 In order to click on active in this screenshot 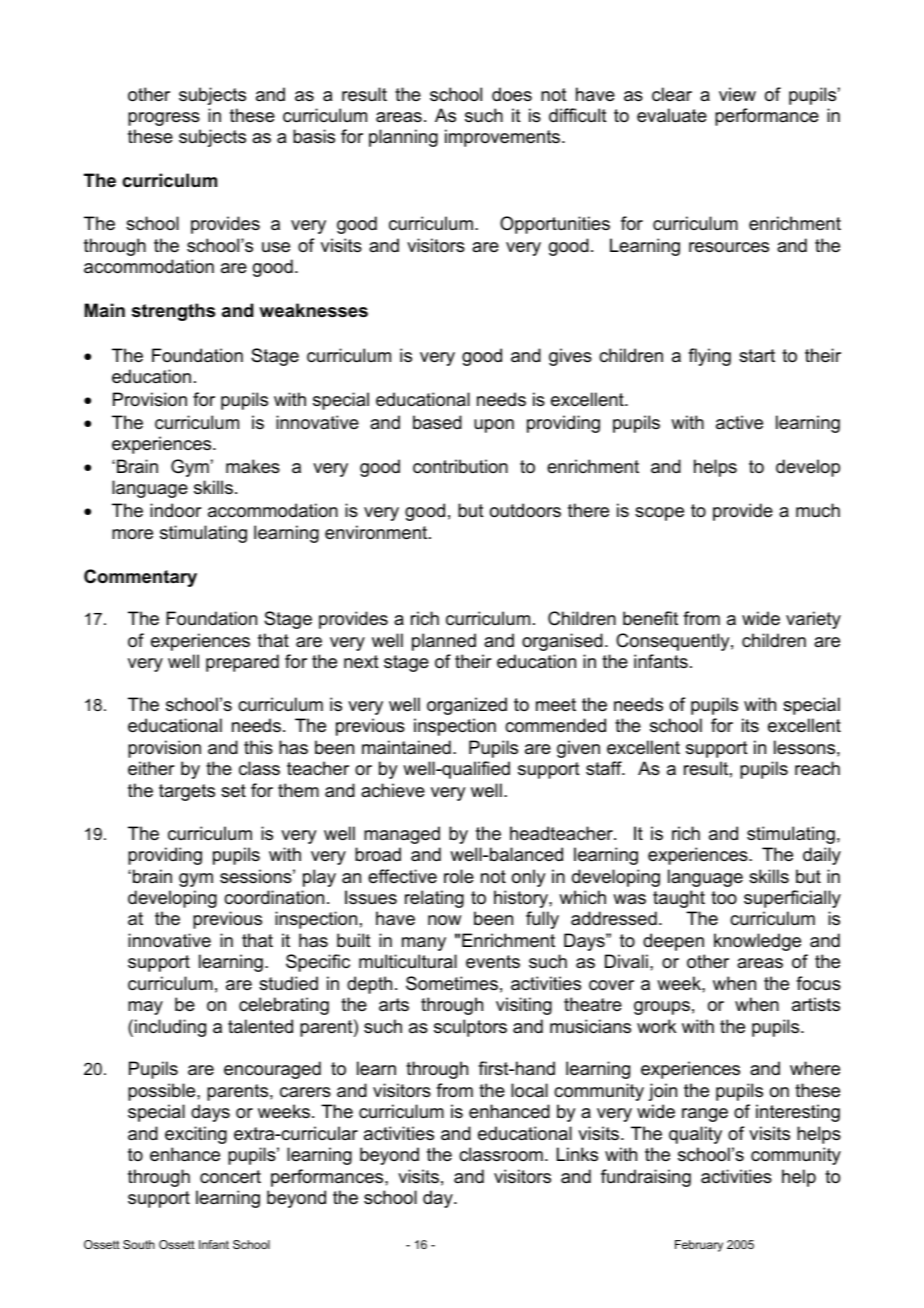, I will do `click(739, 422)`.
